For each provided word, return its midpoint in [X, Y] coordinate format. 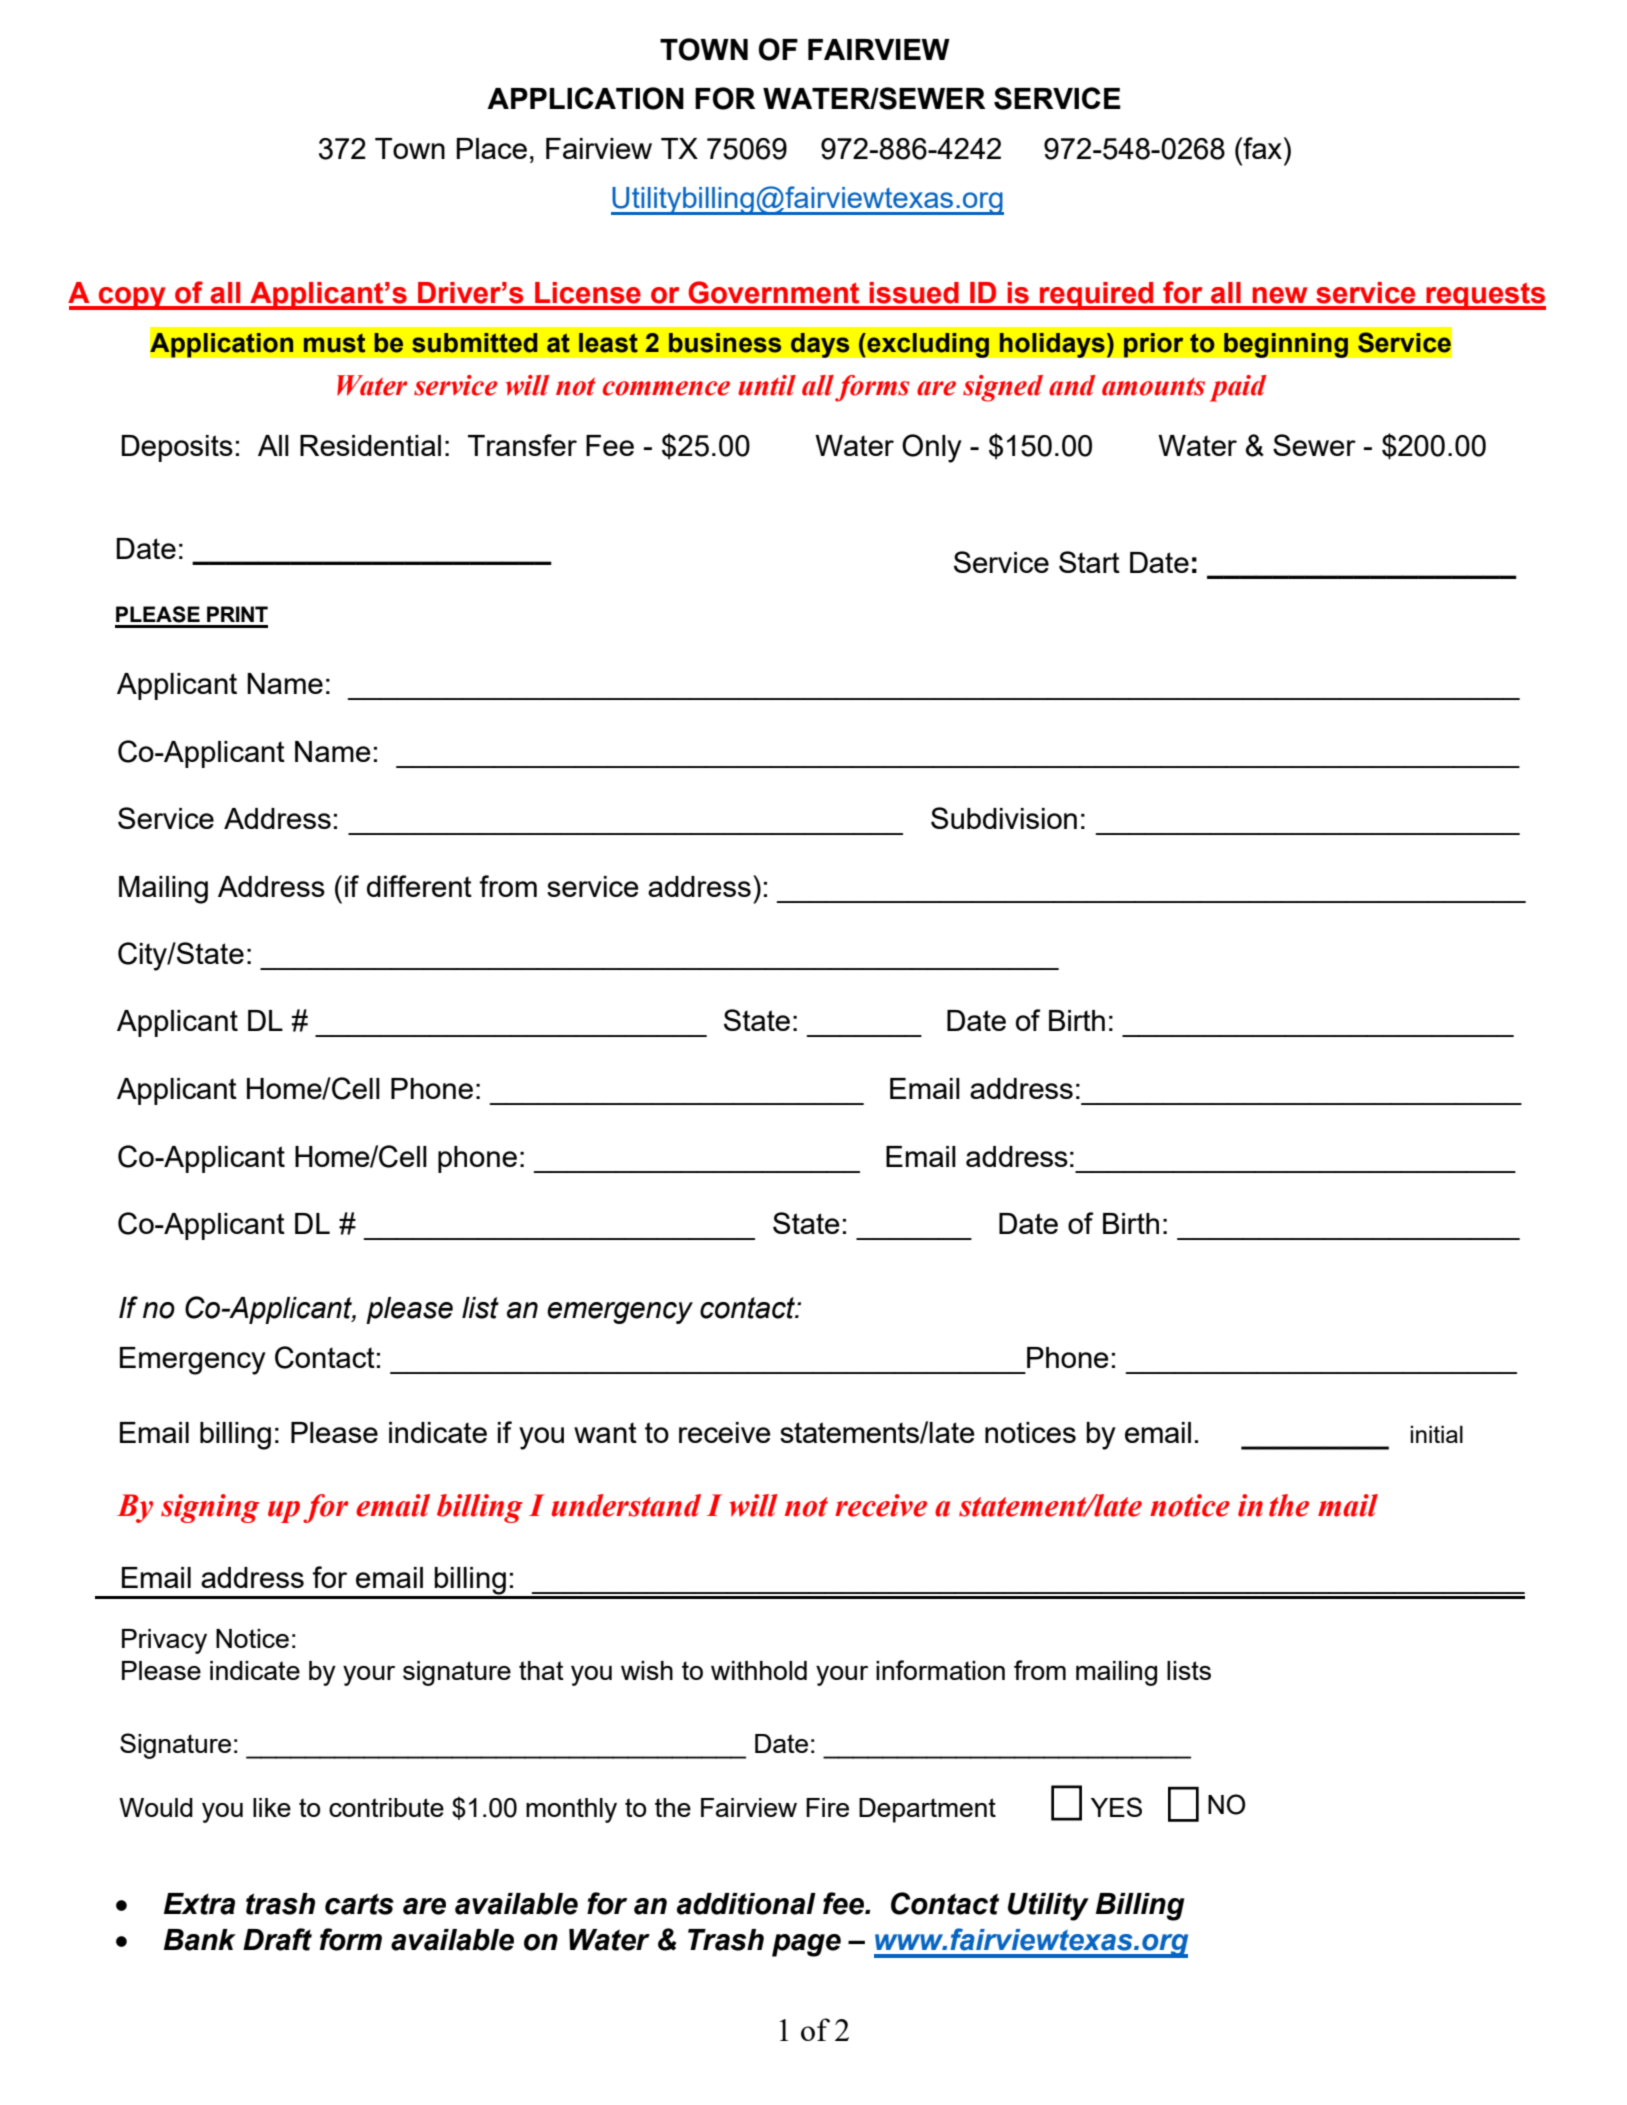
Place [491, 148]
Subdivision [1004, 818]
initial [1436, 1434]
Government [773, 292]
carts [359, 1904]
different [419, 886]
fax [1261, 148]
